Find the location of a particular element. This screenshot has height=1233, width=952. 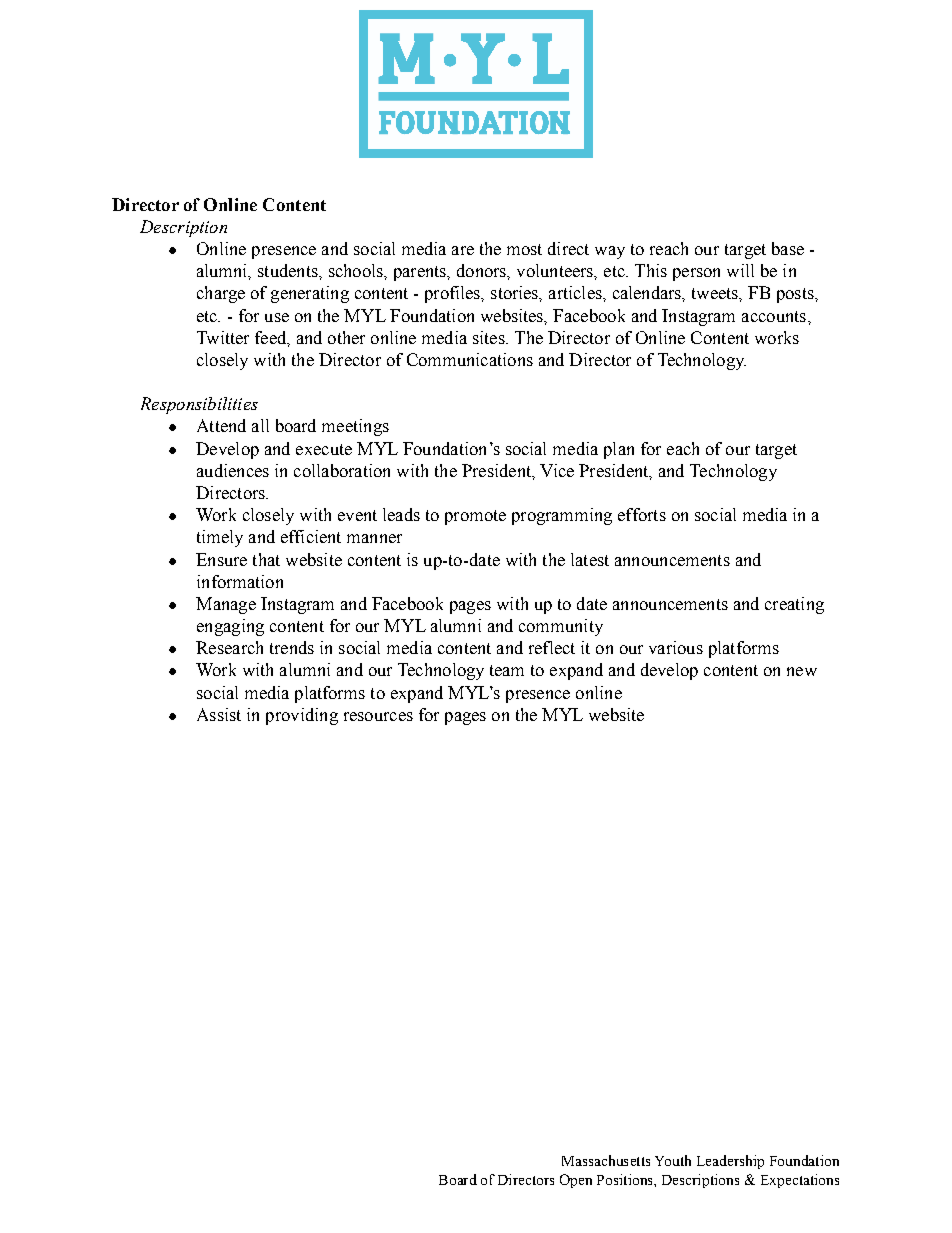

students is located at coordinates (289, 270).
